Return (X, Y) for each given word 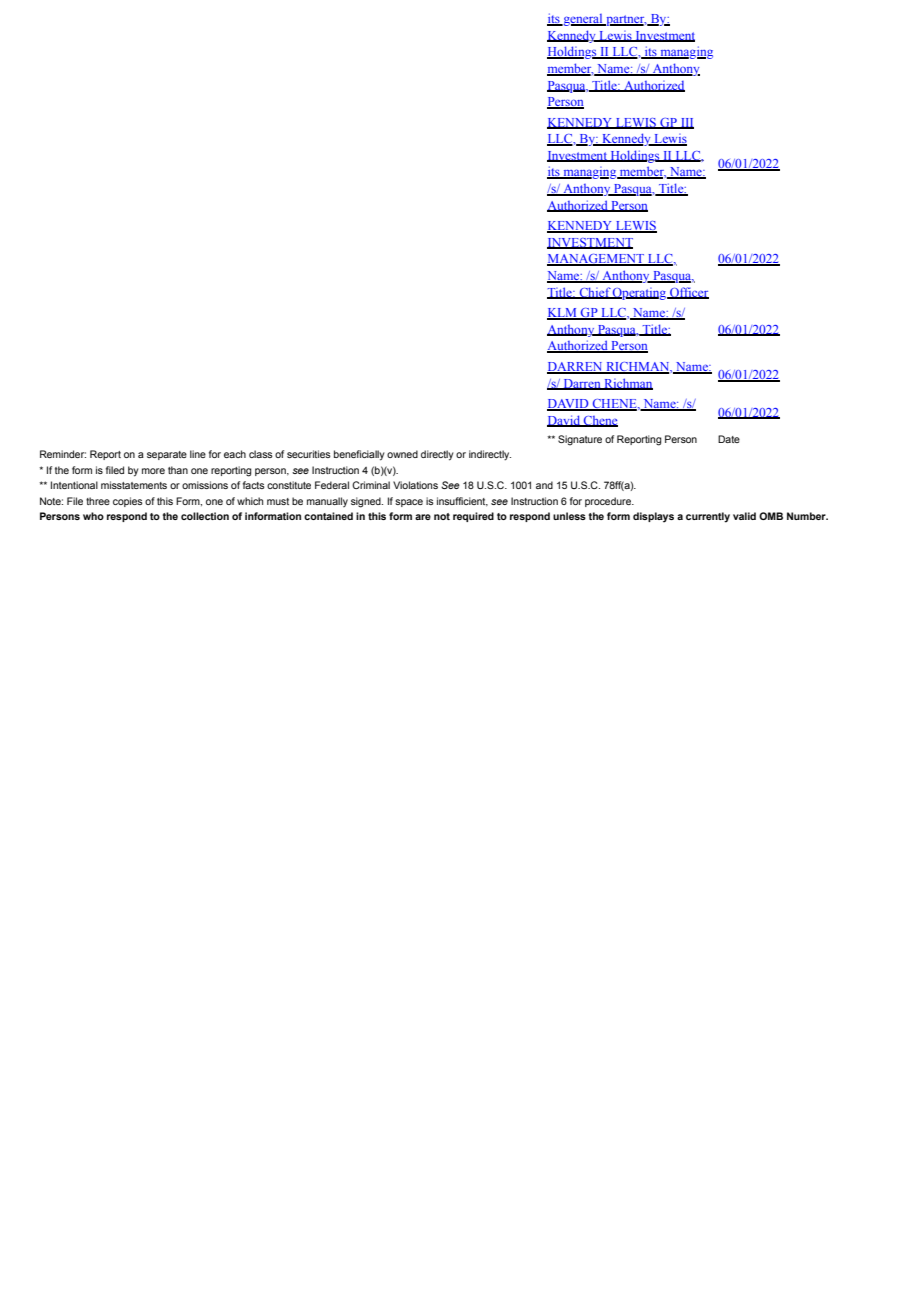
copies (128, 502)
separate (167, 455)
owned (402, 454)
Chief (594, 293)
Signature (580, 440)
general (583, 20)
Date (729, 439)
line (198, 454)
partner (625, 20)
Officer (688, 293)
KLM (563, 314)
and (544, 485)
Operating (640, 294)
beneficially (359, 455)
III (686, 123)
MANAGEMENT (597, 260)
